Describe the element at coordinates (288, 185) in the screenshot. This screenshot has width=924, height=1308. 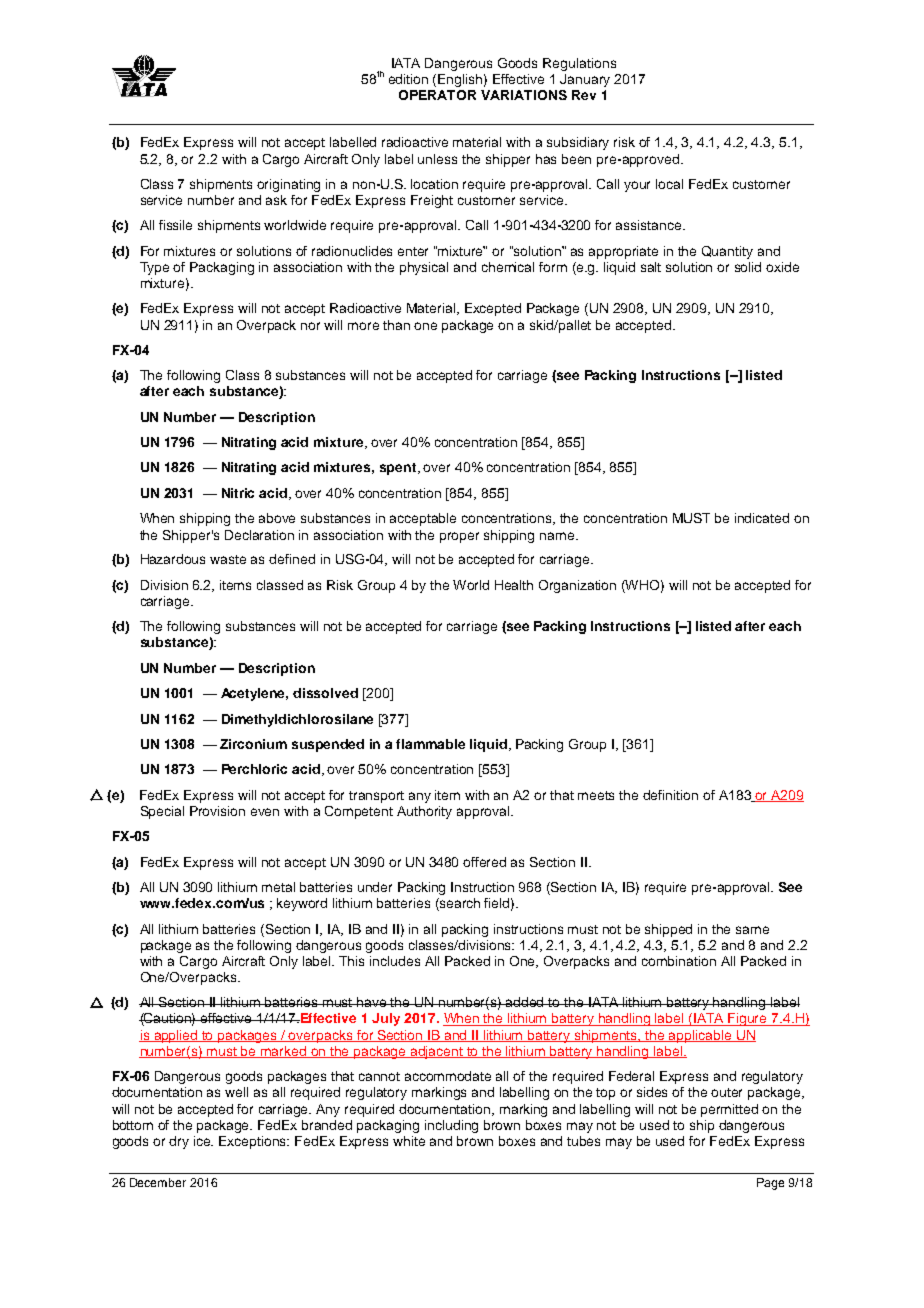
I see `originating` at that location.
